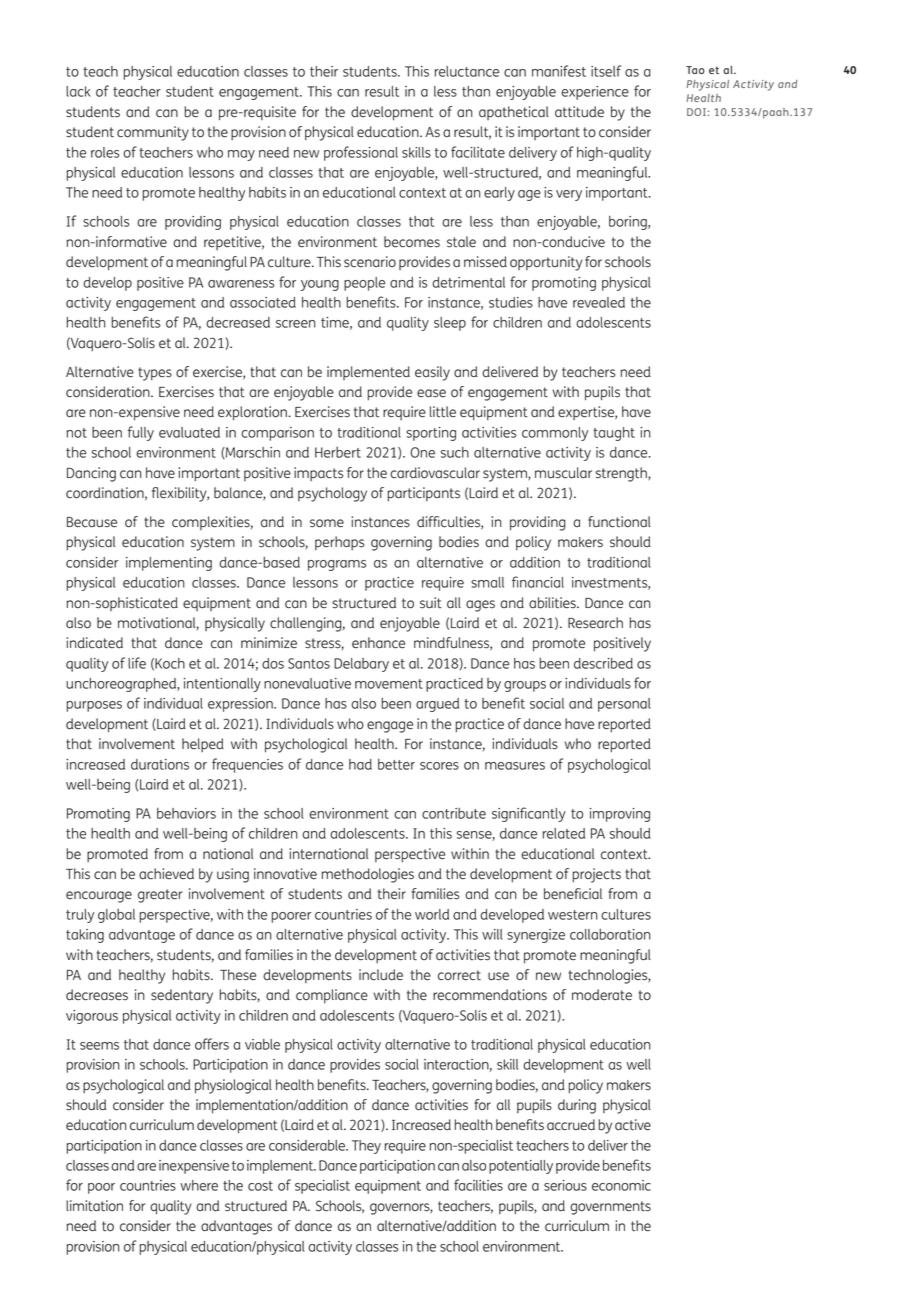 Image resolution: width=924 pixels, height=1308 pixels. I want to click on experience, so click(595, 93).
